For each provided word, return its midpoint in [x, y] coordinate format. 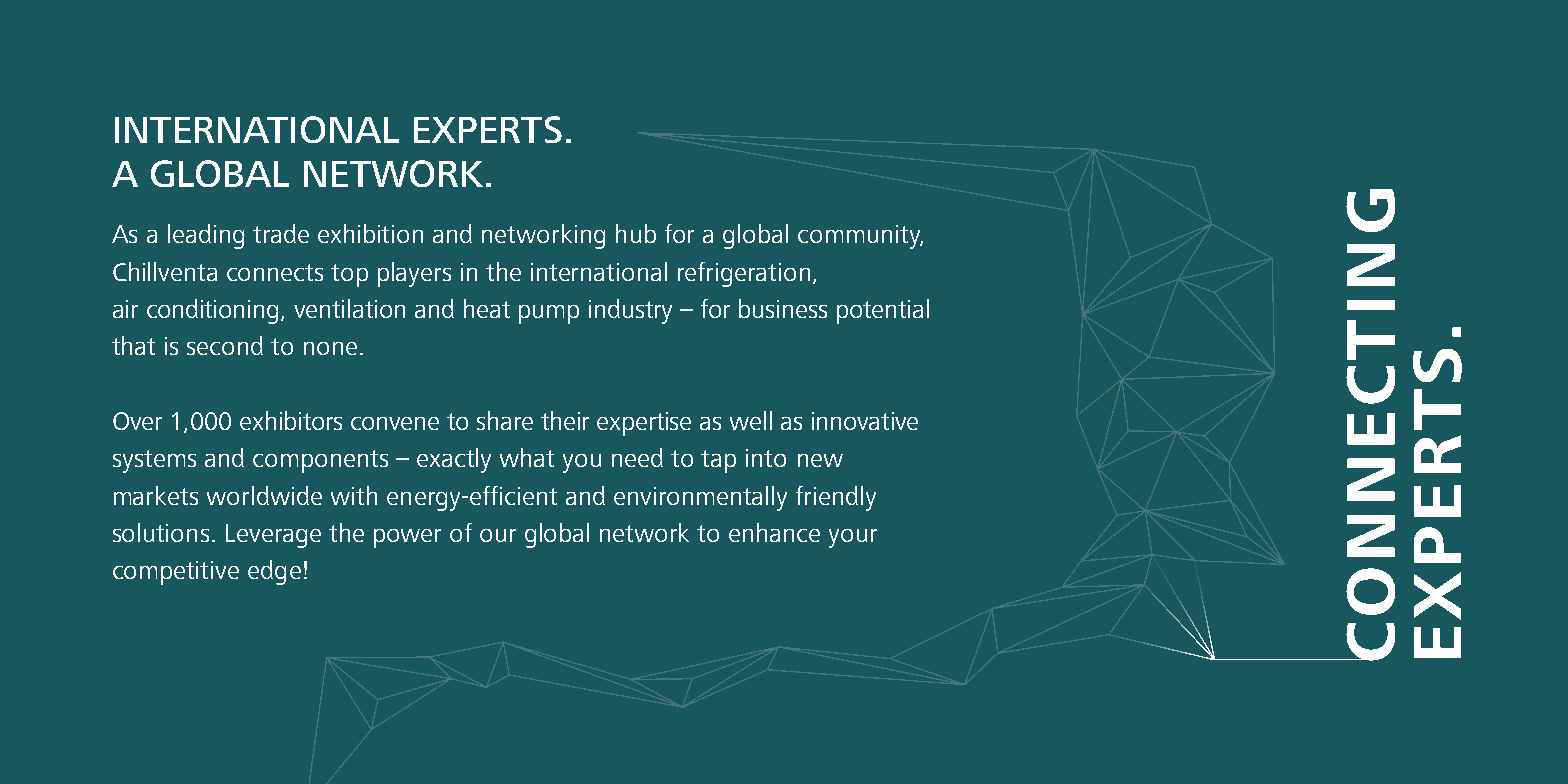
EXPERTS [488, 129]
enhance [774, 532]
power [407, 538]
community [860, 237]
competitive [176, 573]
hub [636, 233]
